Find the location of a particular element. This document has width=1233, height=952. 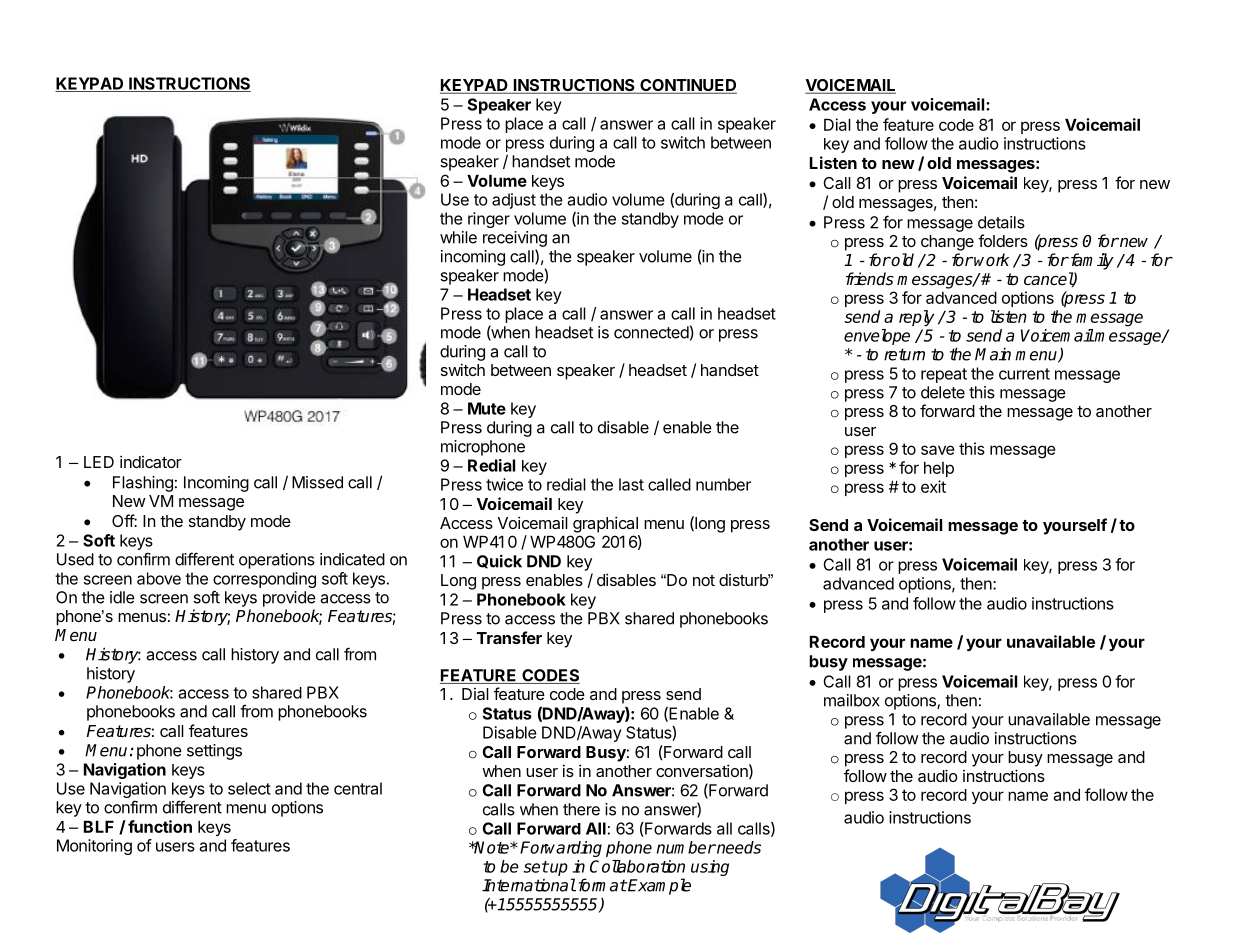

details is located at coordinates (1001, 222).
